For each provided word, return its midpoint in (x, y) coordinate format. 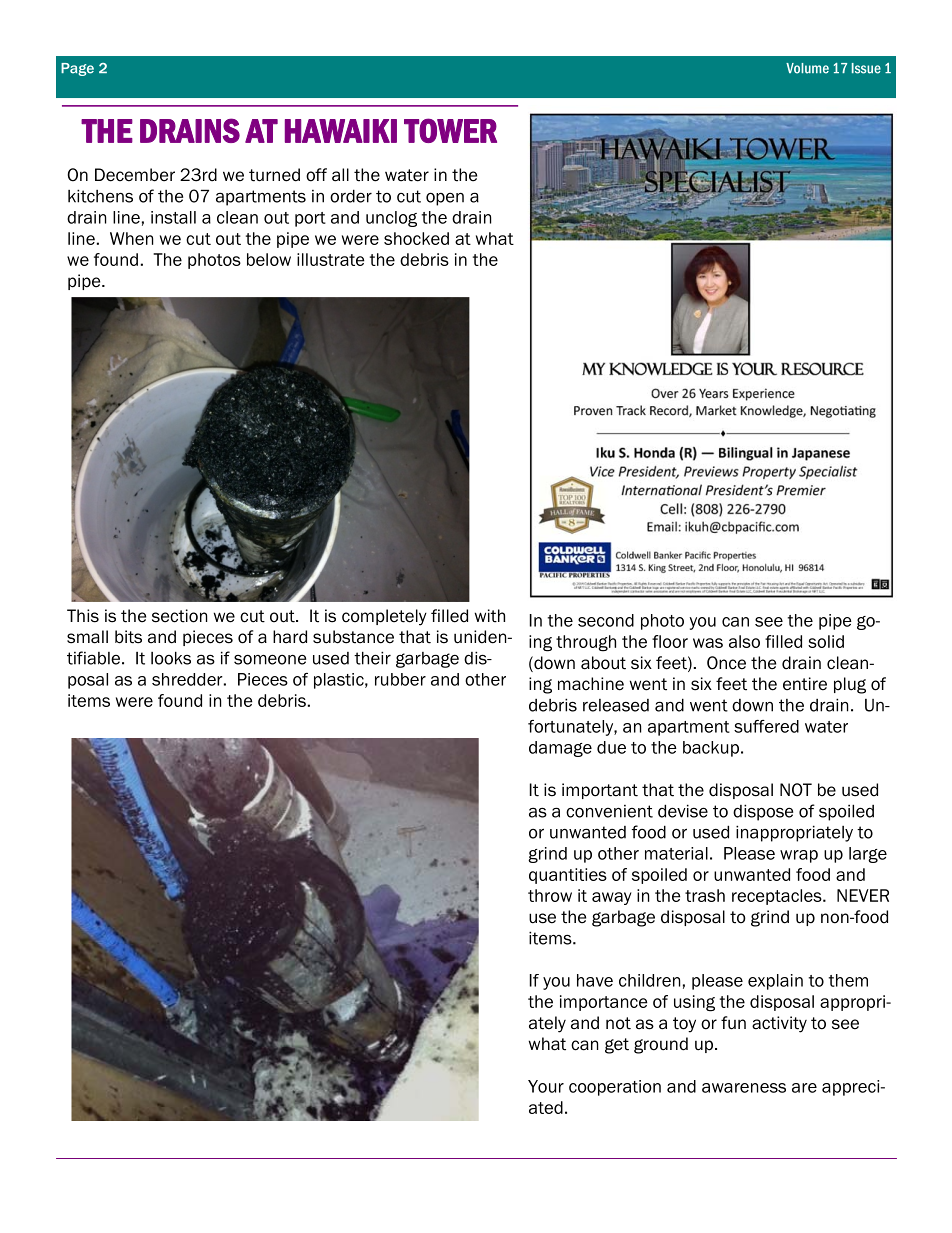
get (617, 1046)
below (269, 259)
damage (560, 749)
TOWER (450, 130)
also (744, 641)
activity (779, 1024)
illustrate (331, 259)
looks (171, 658)
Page (77, 69)
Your (546, 1086)
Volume (807, 68)
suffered (766, 726)
